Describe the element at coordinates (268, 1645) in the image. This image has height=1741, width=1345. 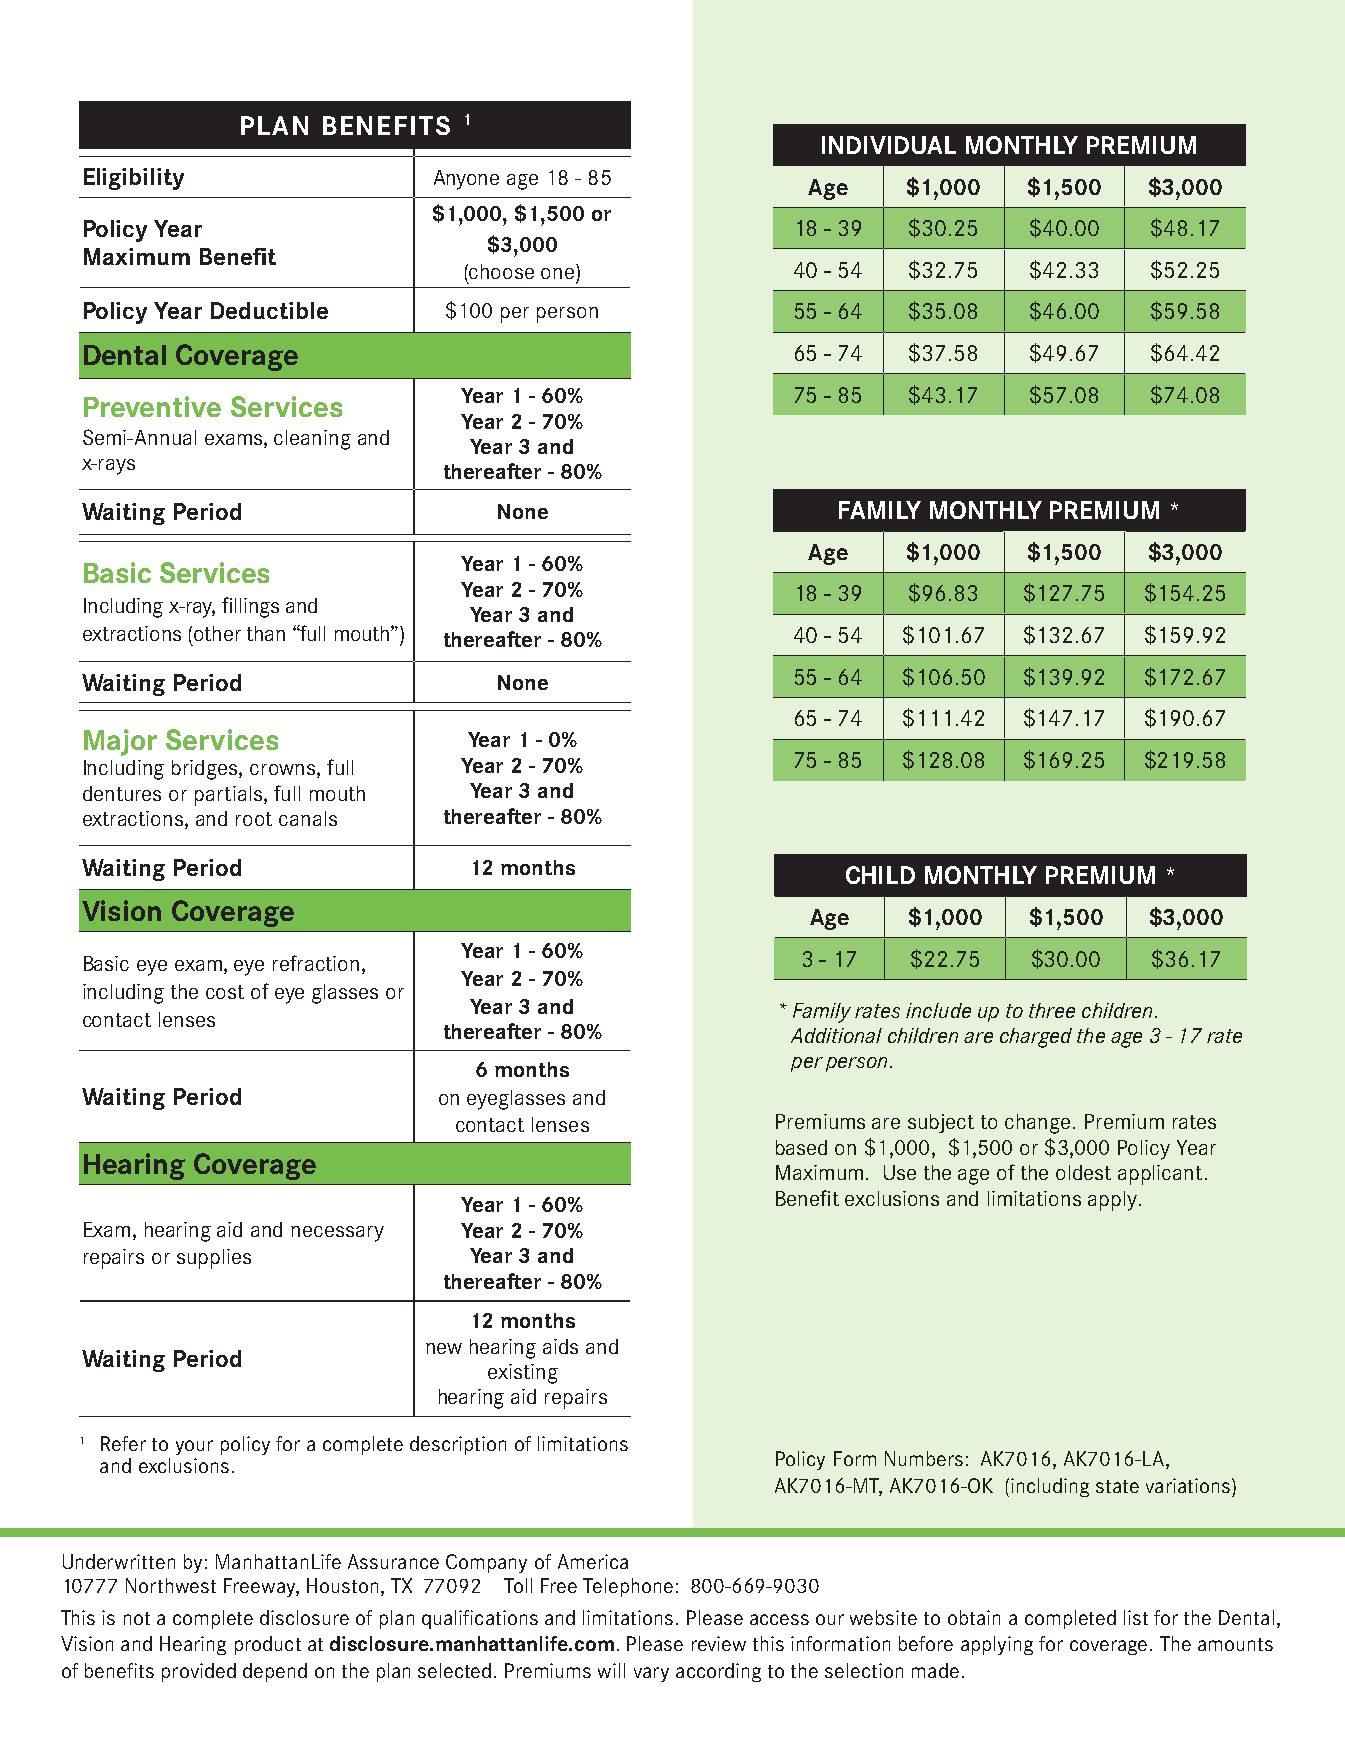
I see `product` at that location.
